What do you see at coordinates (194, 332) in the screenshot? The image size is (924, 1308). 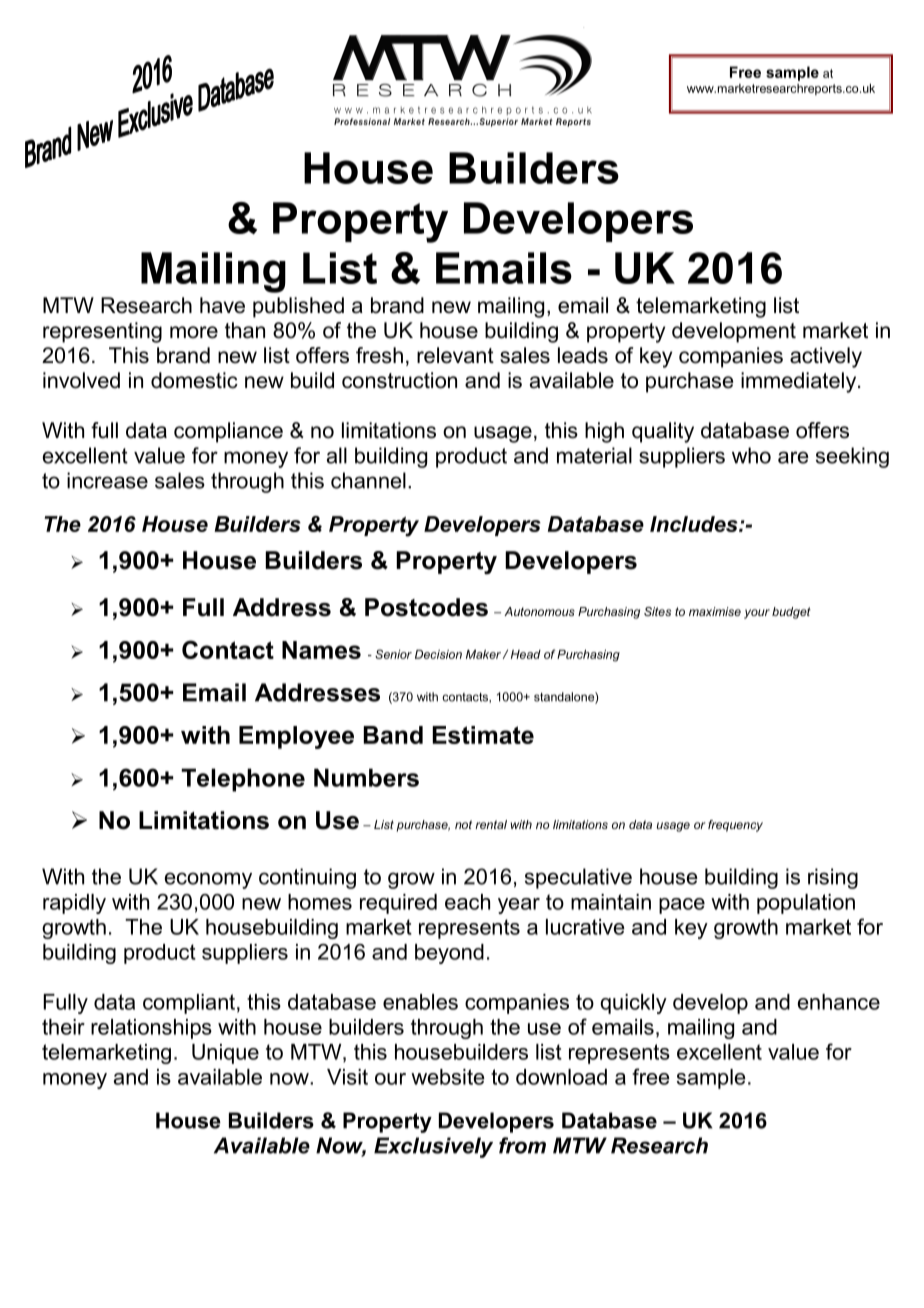 I see `more` at bounding box center [194, 332].
